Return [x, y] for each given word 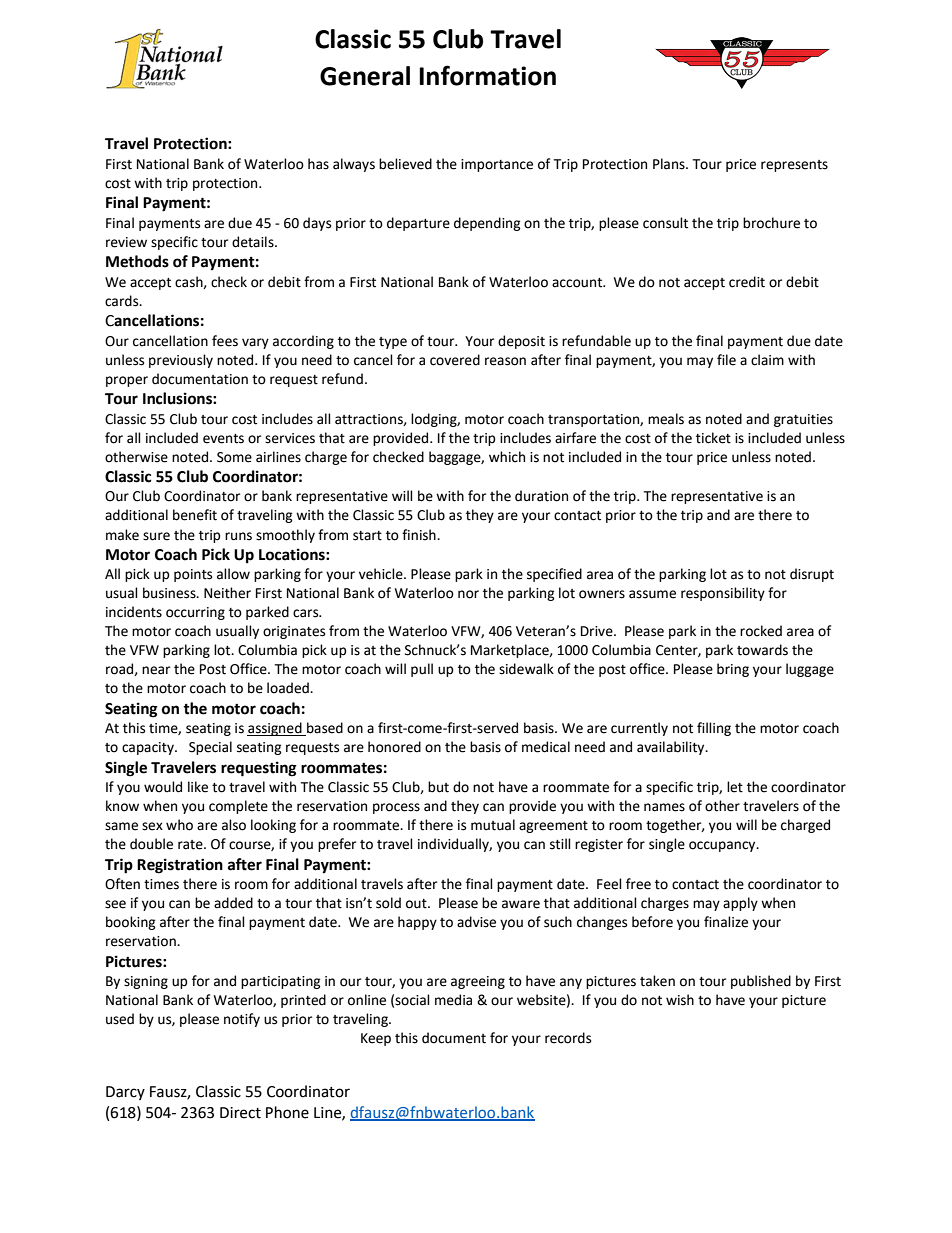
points [193, 575]
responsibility [723, 594]
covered [455, 360]
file [726, 360]
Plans [670, 164]
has [318, 164]
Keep [376, 1039]
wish [680, 1000]
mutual [493, 825]
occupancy [723, 846]
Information [487, 75]
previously [181, 361]
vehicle [382, 574]
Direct [240, 1113]
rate [191, 845]
